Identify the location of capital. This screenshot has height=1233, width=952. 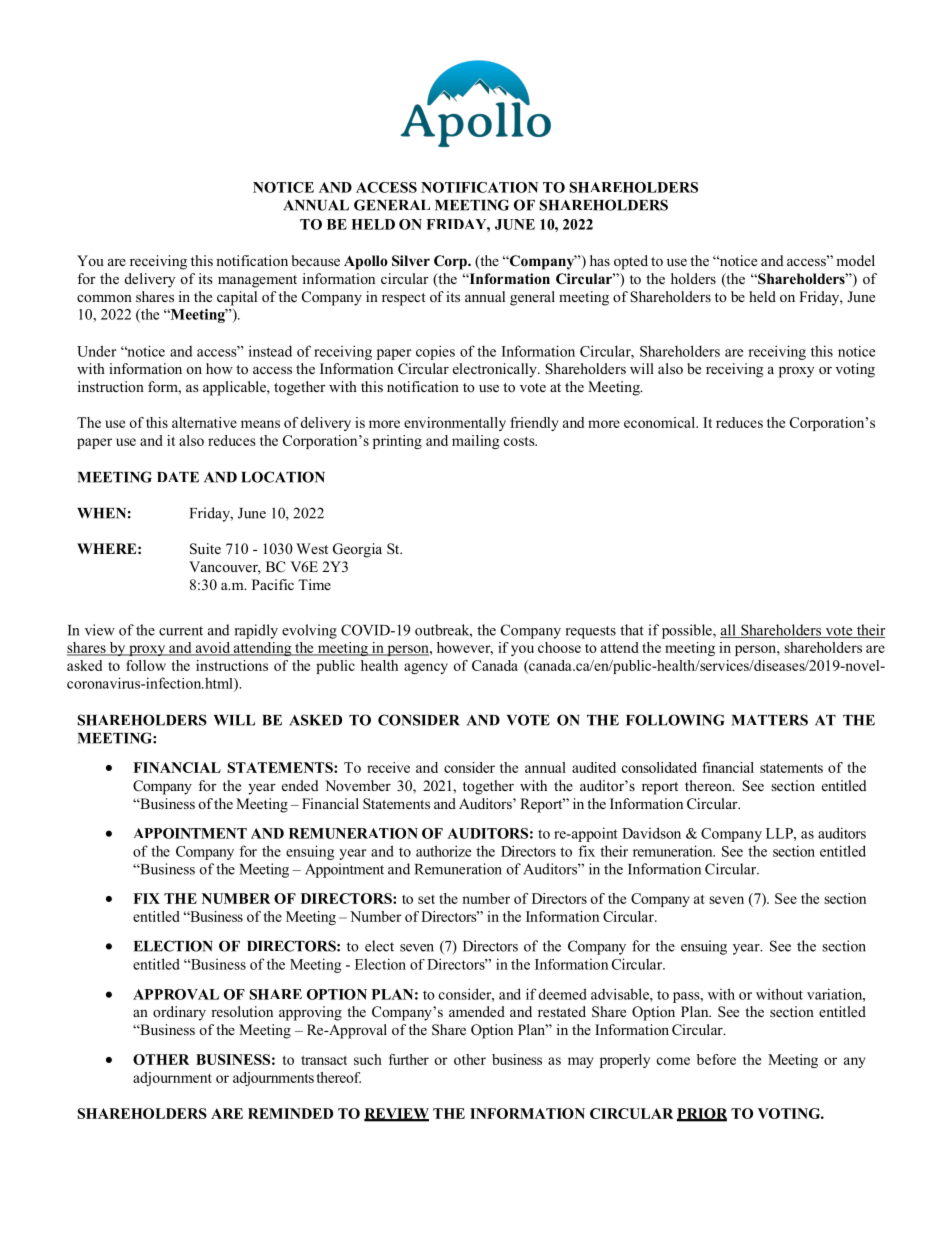
(237, 298).
